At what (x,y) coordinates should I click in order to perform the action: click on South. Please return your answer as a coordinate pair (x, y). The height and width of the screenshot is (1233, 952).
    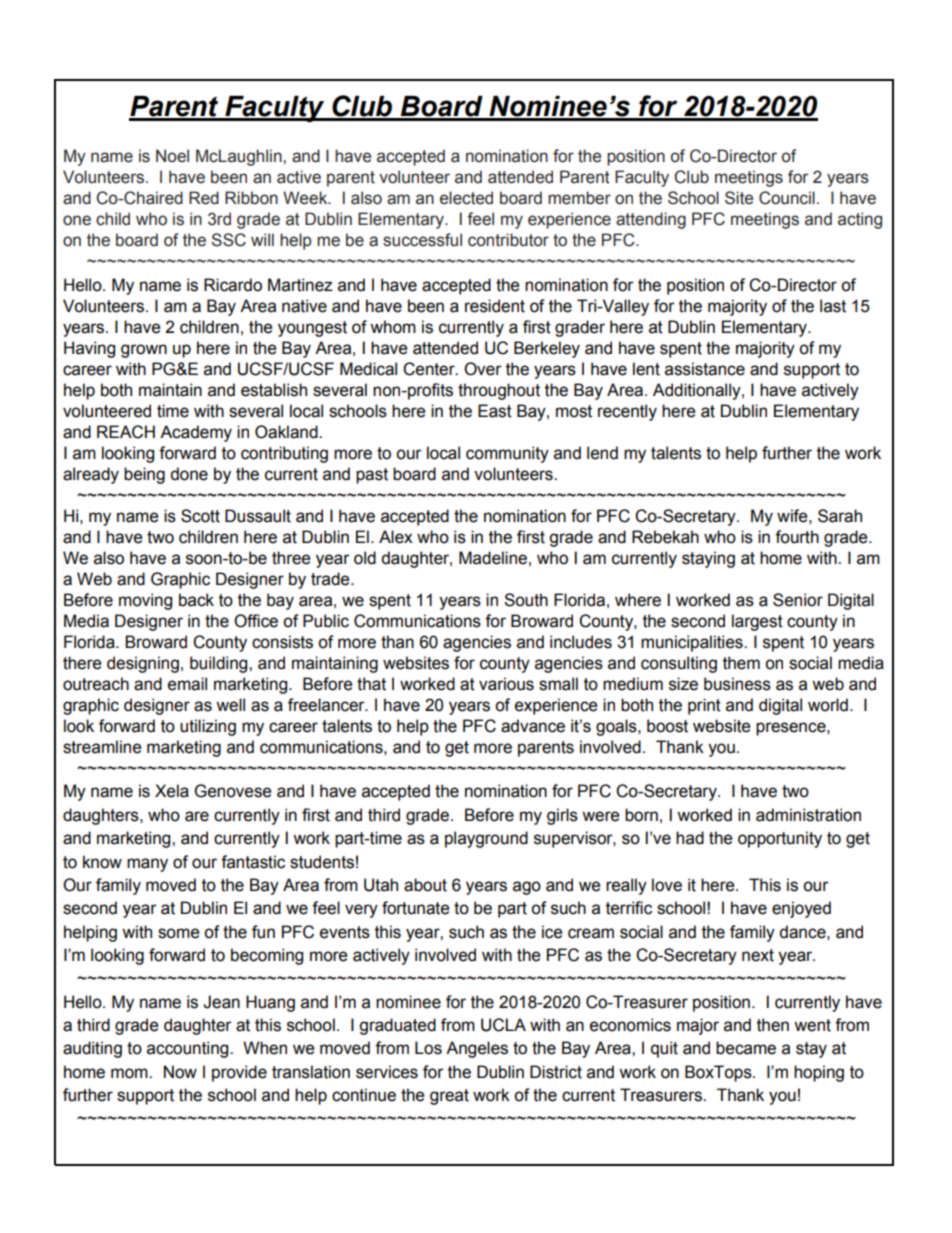
    Looking at the image, I should click on (526, 600).
